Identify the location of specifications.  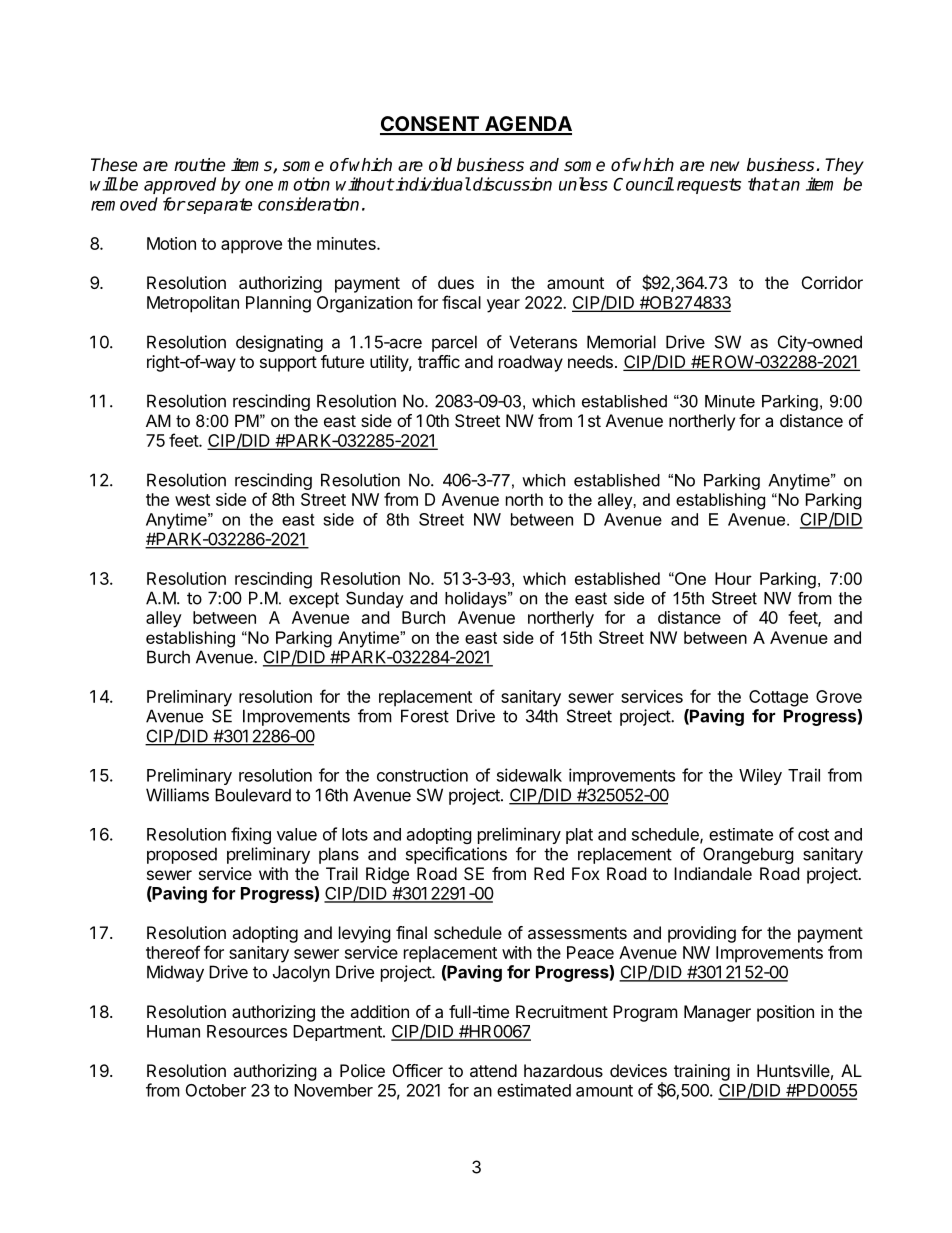
(456, 855).
